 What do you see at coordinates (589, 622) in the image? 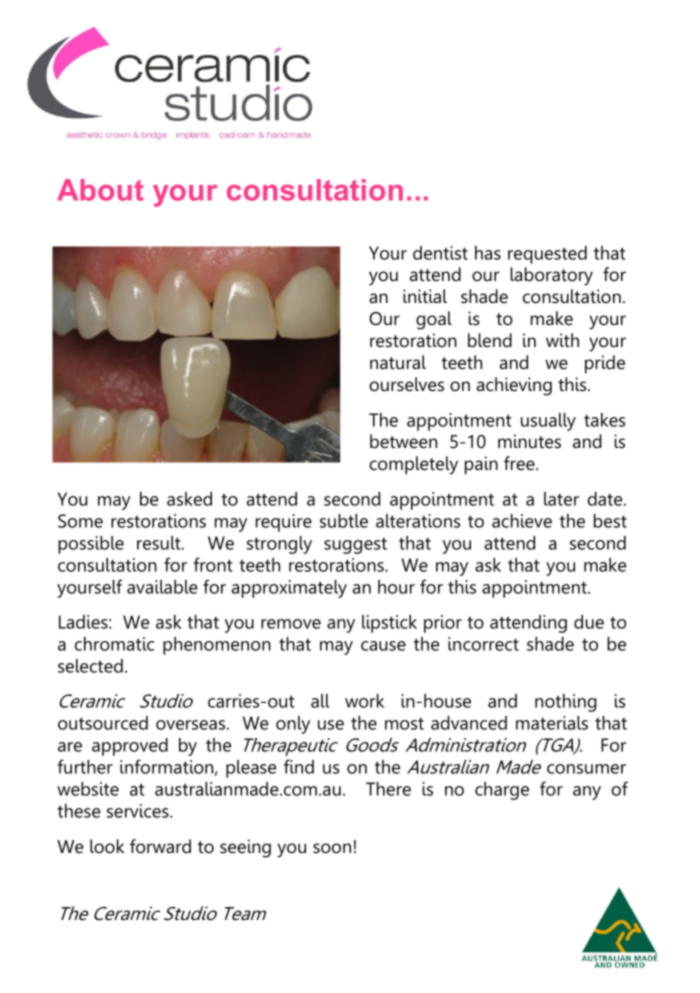
I see `due` at bounding box center [589, 622].
